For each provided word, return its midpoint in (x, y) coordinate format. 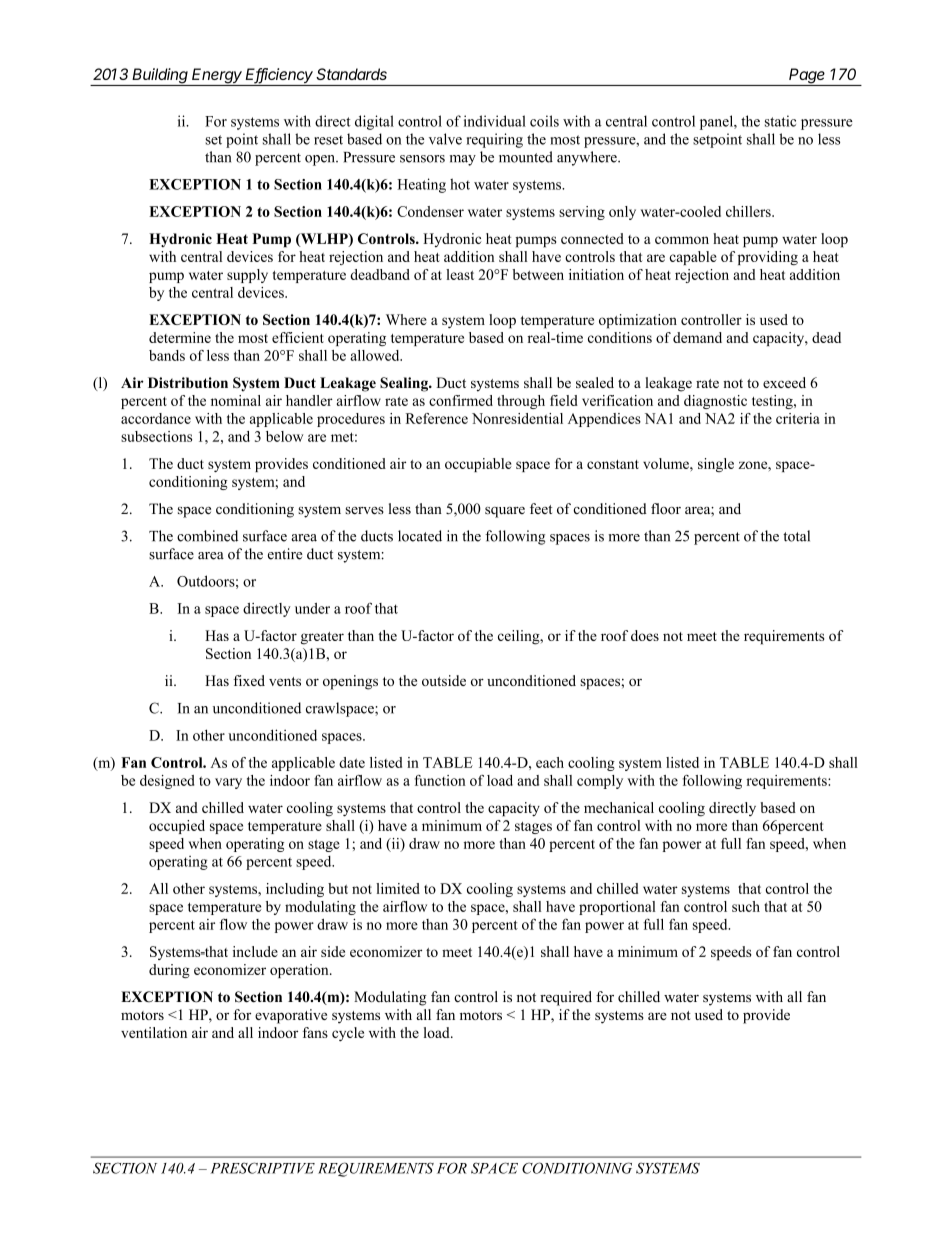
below (284, 436)
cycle (348, 1034)
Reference (437, 418)
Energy (217, 77)
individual (495, 121)
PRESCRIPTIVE (263, 1168)
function (440, 780)
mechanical (619, 807)
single (716, 465)
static (780, 121)
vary (228, 783)
